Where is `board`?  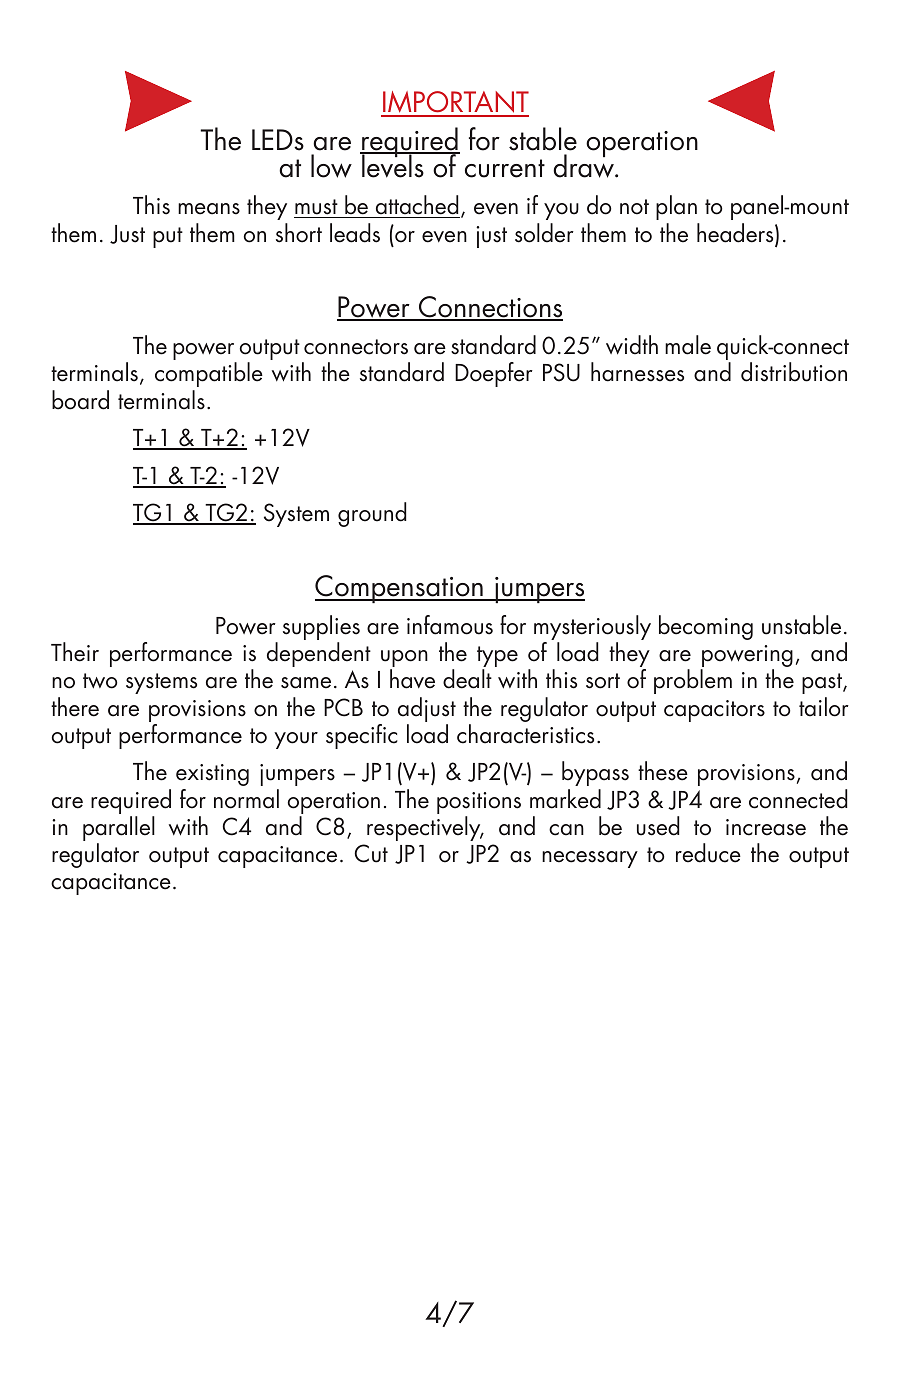 board is located at coordinates (80, 400).
